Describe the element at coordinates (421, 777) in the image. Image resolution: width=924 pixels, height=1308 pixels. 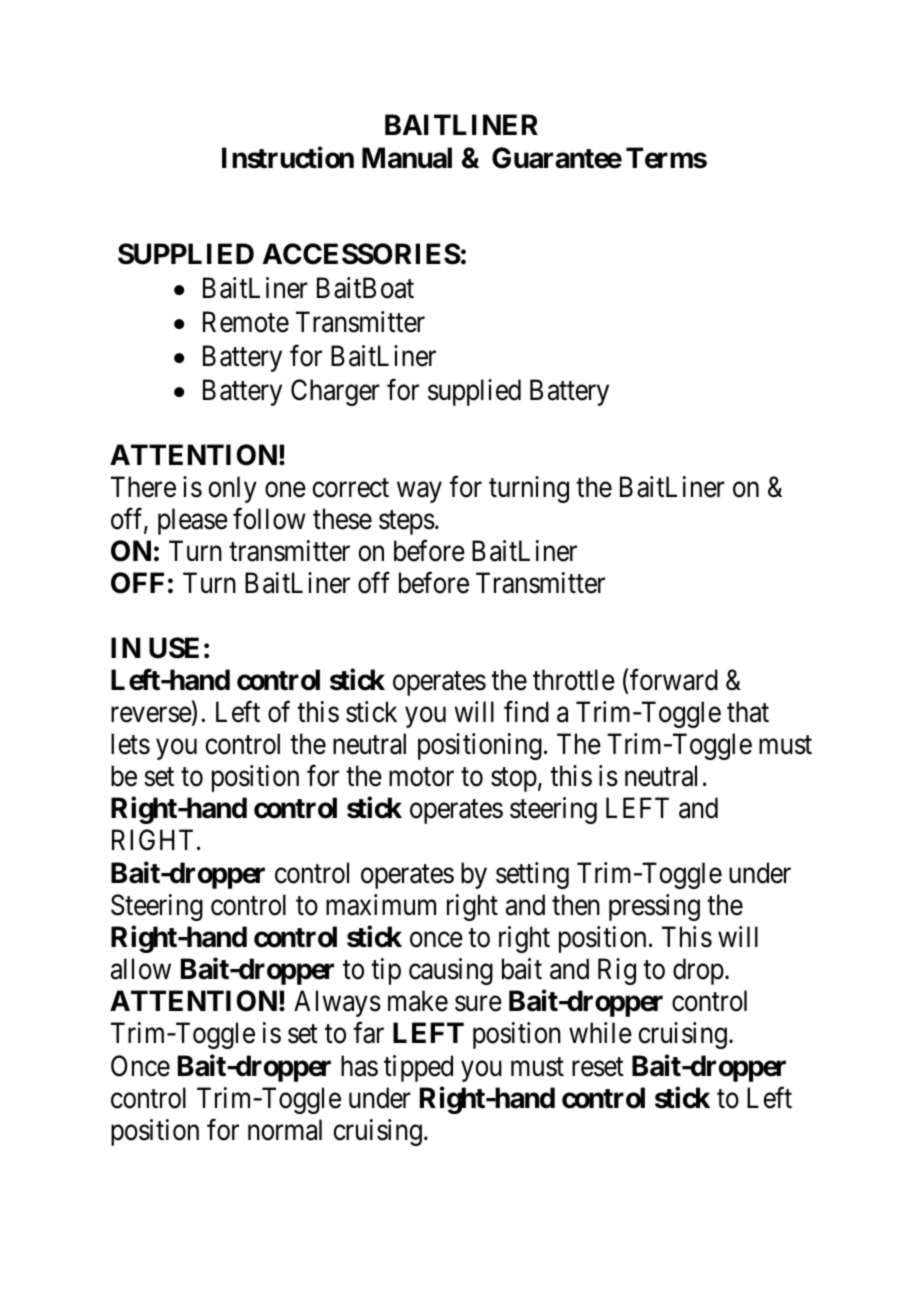
I see `motor` at that location.
